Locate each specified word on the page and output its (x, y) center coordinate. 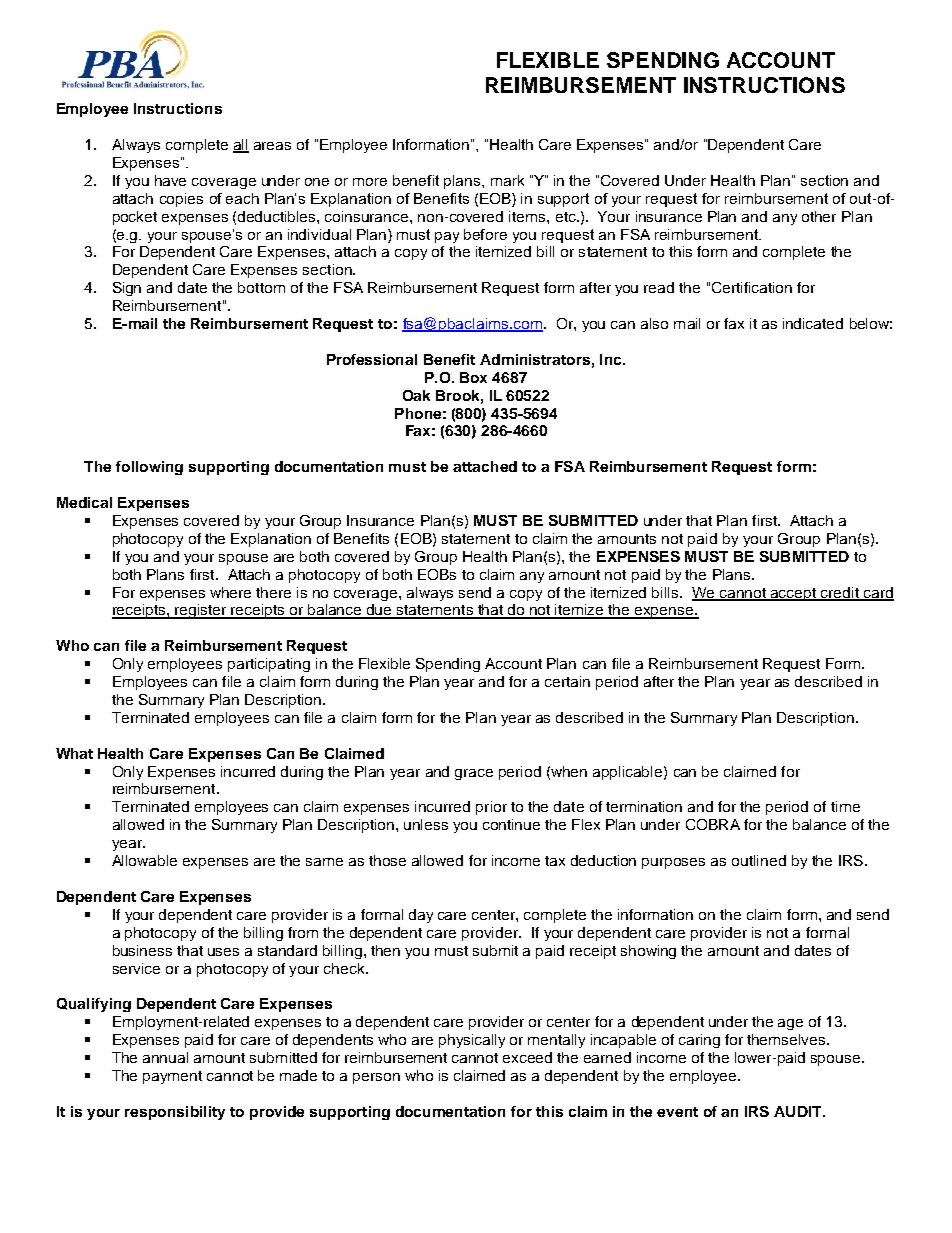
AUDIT (799, 1111)
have (170, 180)
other (819, 216)
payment (172, 1077)
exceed (527, 1057)
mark (507, 180)
